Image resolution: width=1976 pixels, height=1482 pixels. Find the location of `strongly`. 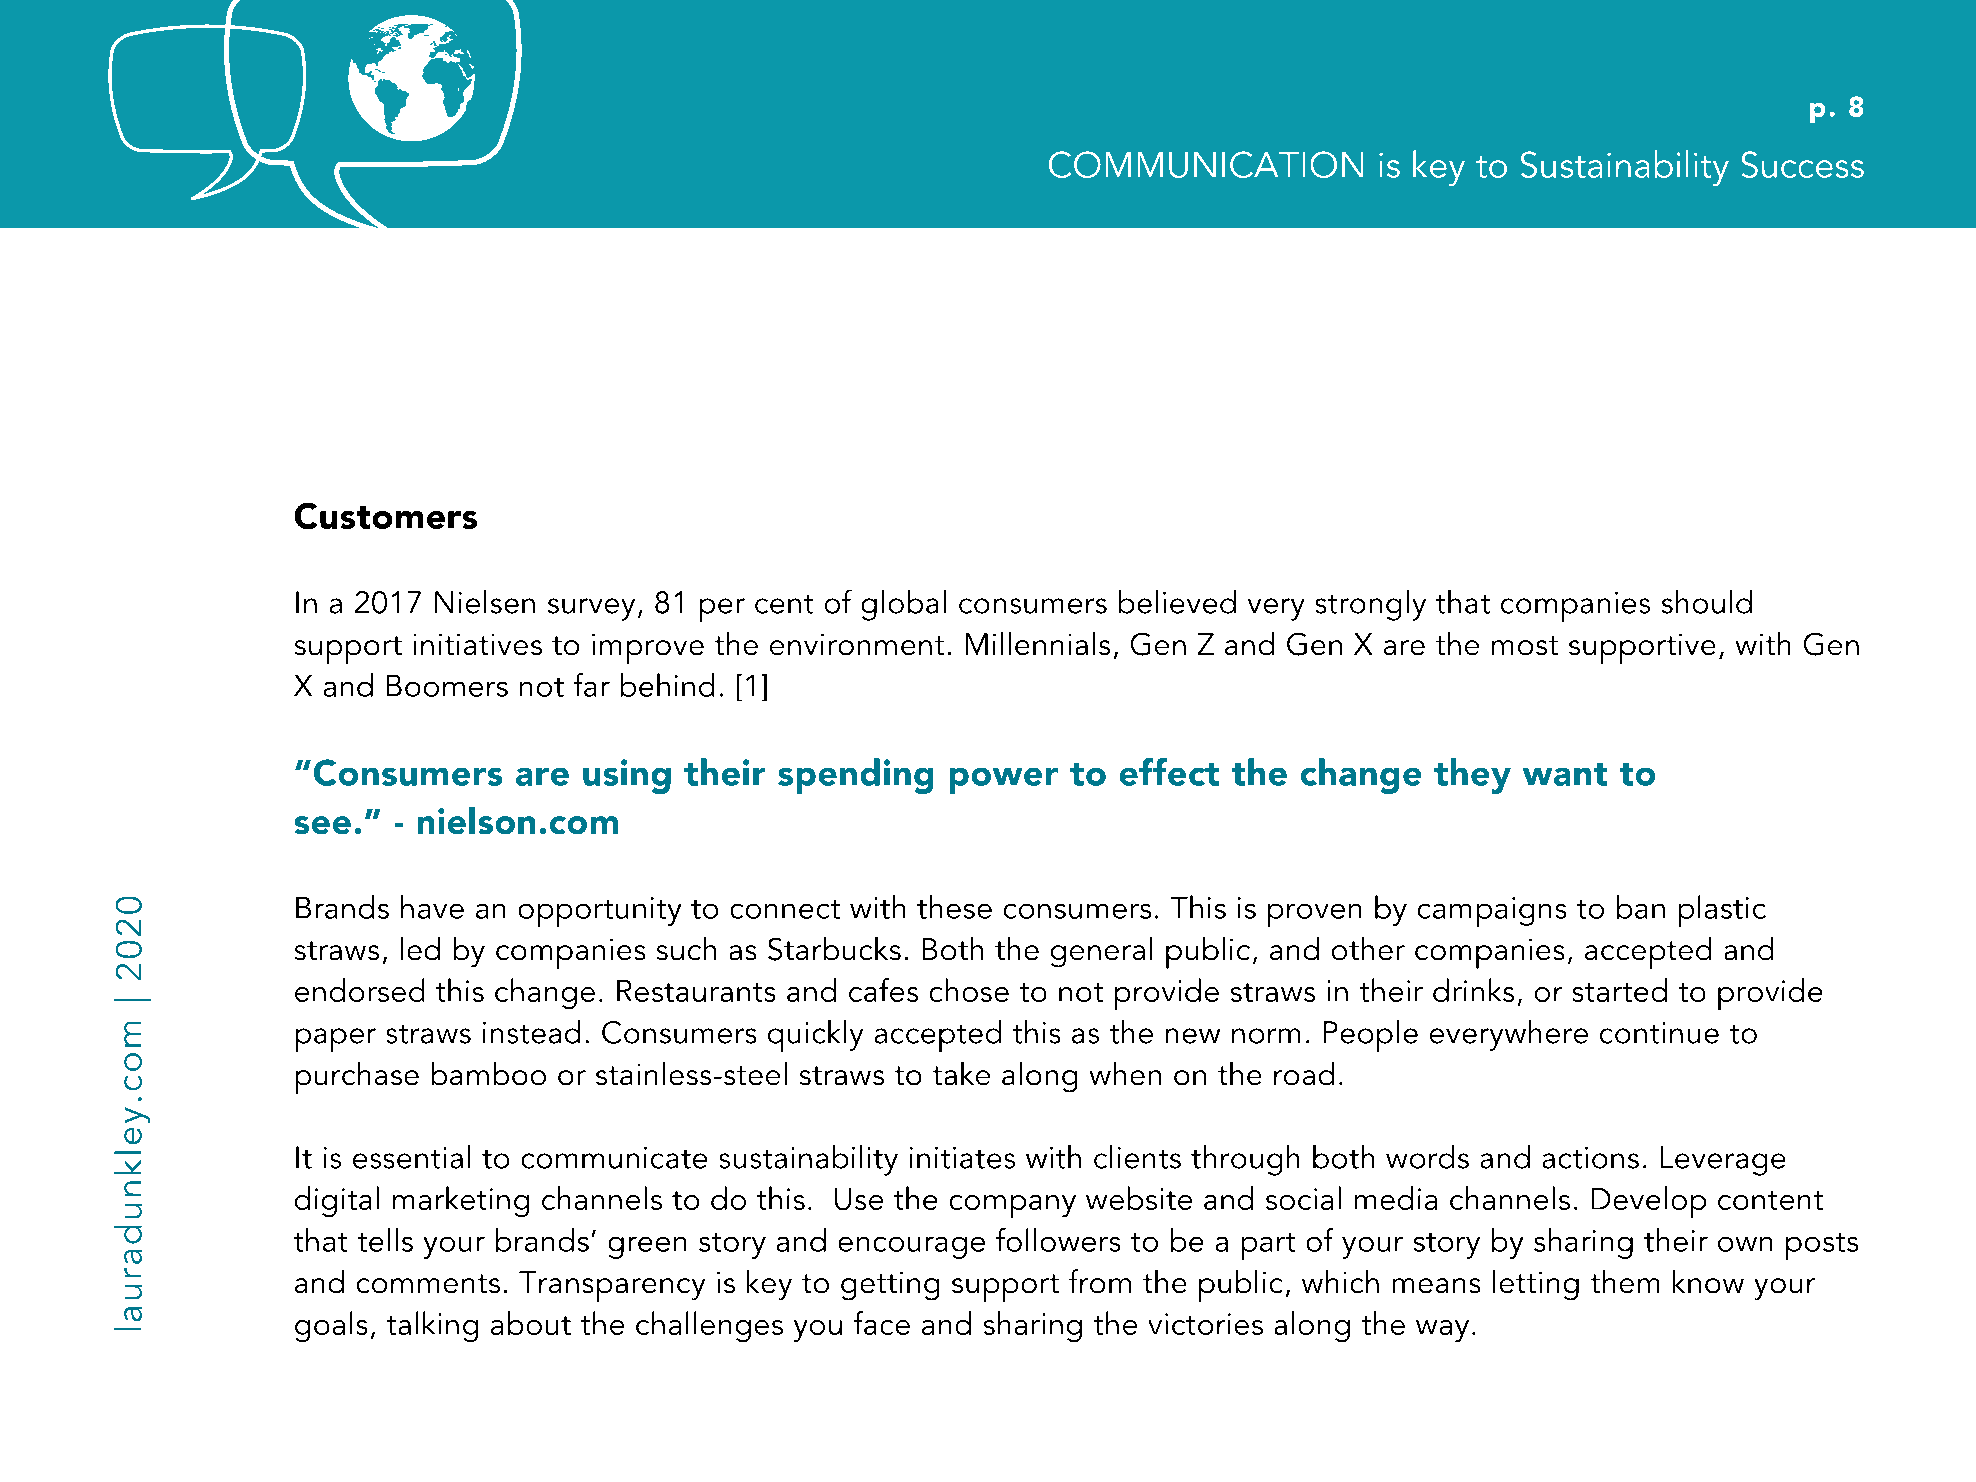

strongly is located at coordinates (1371, 605).
